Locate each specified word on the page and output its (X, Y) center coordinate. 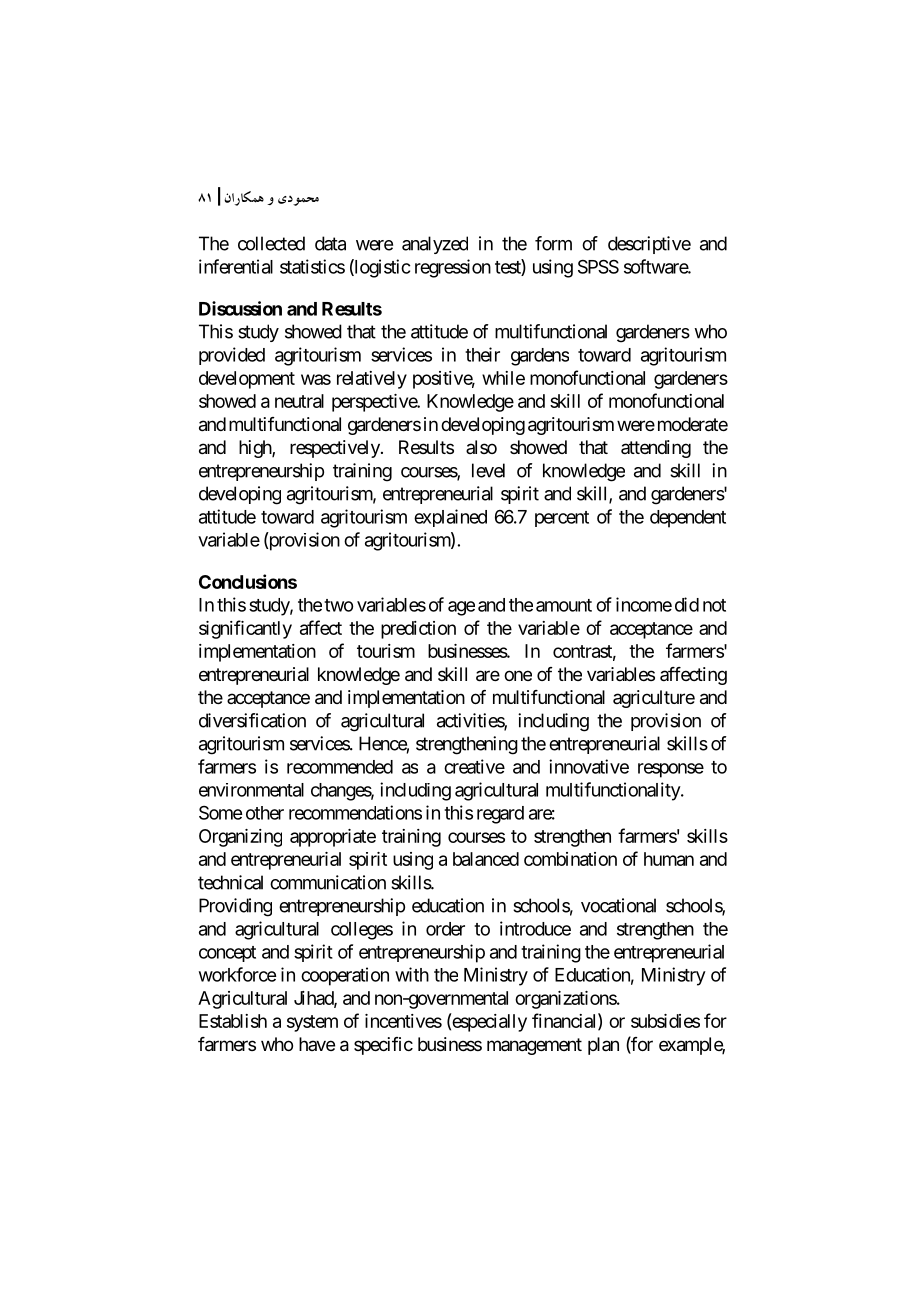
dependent (688, 519)
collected (271, 243)
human (669, 859)
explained (450, 518)
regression (453, 268)
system (312, 1023)
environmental (251, 790)
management (534, 1046)
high (256, 449)
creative (474, 766)
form (553, 243)
